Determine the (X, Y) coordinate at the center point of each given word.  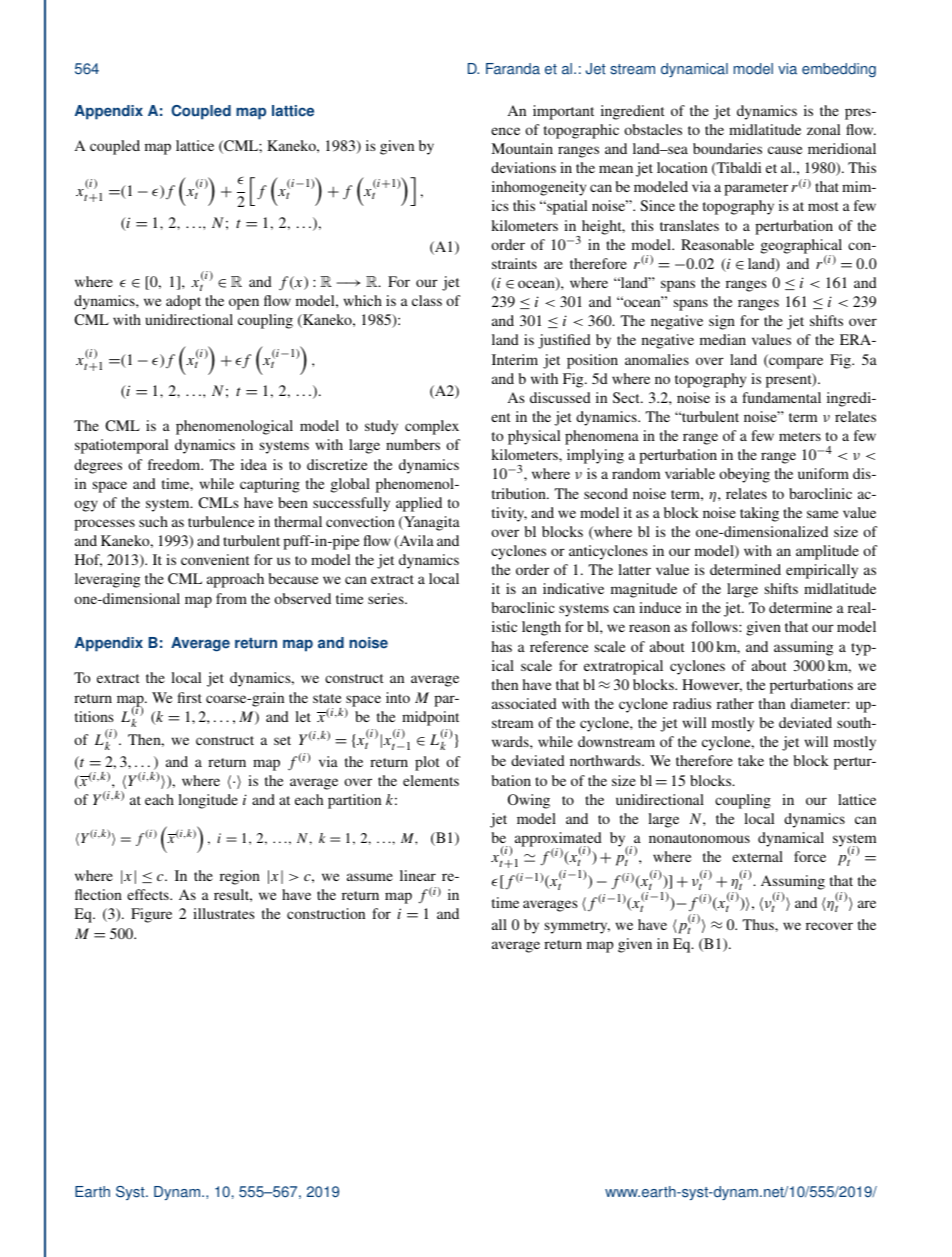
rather (735, 703)
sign (722, 322)
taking (759, 514)
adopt (183, 302)
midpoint (430, 718)
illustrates (224, 913)
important (563, 112)
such (153, 521)
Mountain (522, 148)
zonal (823, 129)
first (190, 697)
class (427, 300)
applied (419, 504)
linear (418, 875)
